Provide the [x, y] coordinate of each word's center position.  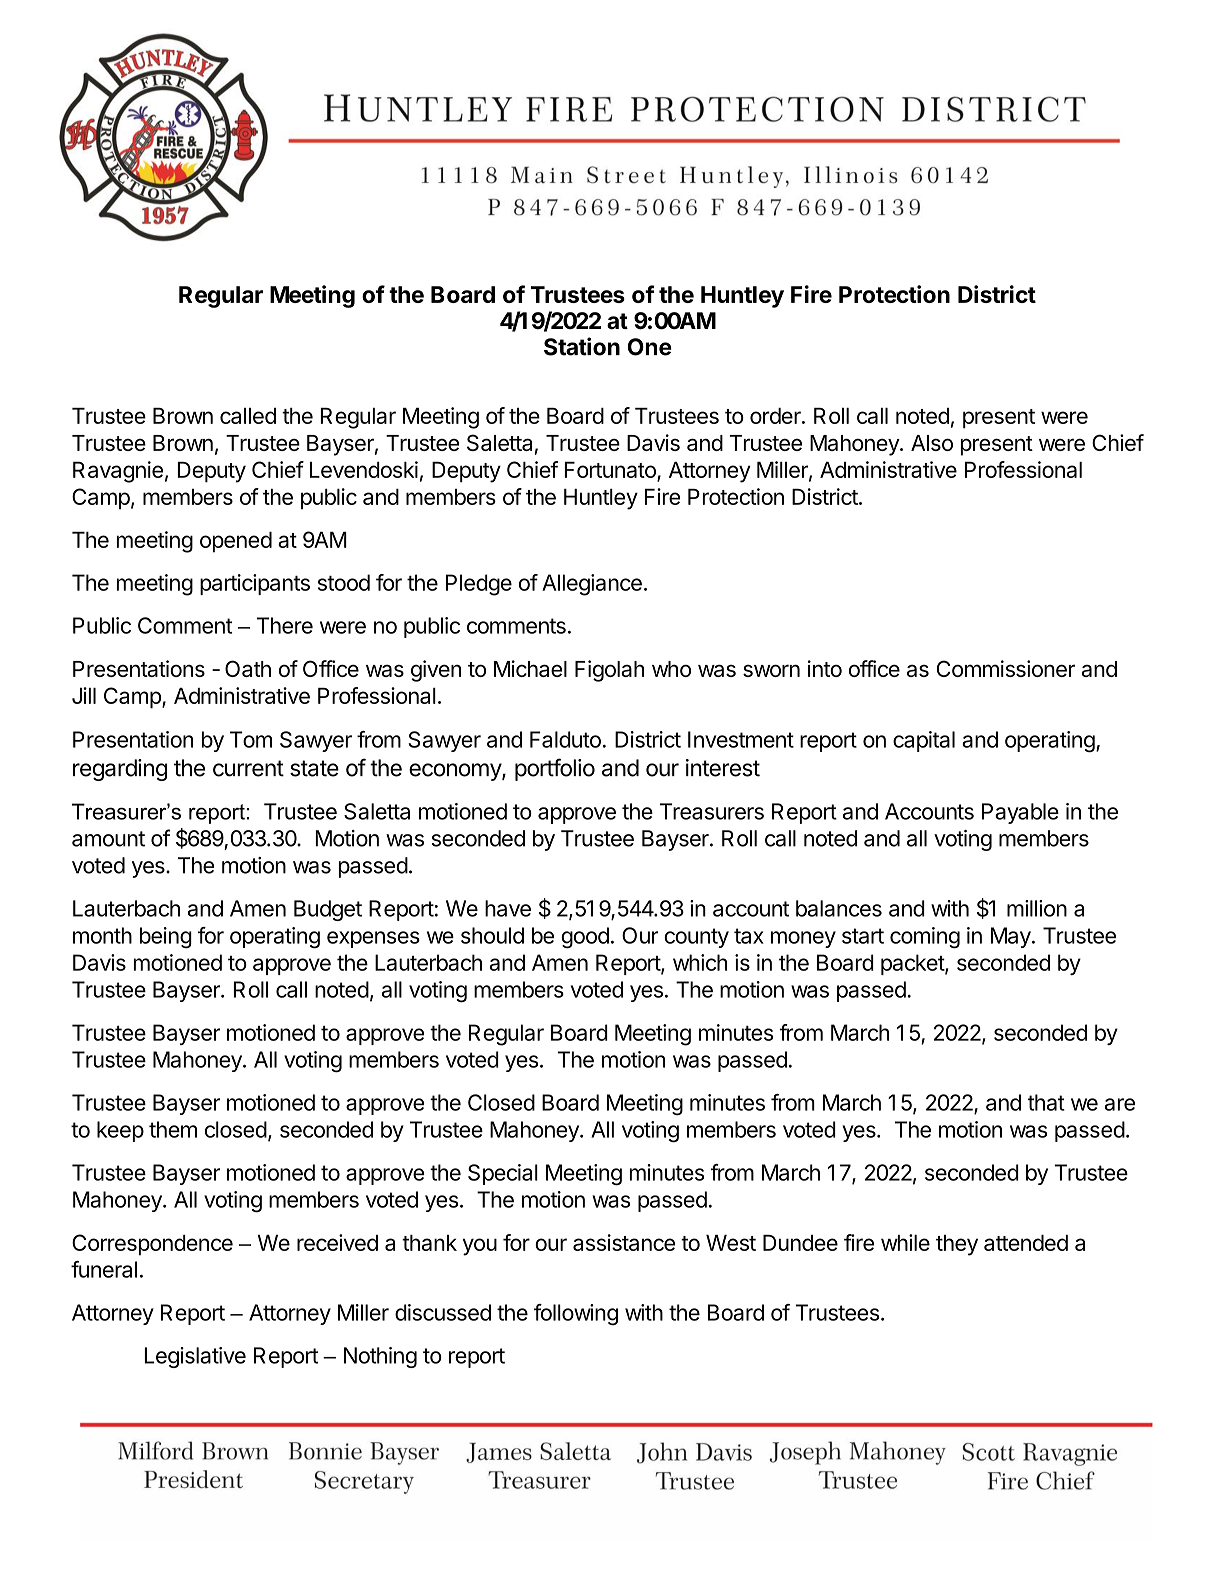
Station [582, 346]
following [576, 1315]
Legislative [195, 1357]
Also [932, 443]
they [957, 1245]
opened [236, 542]
